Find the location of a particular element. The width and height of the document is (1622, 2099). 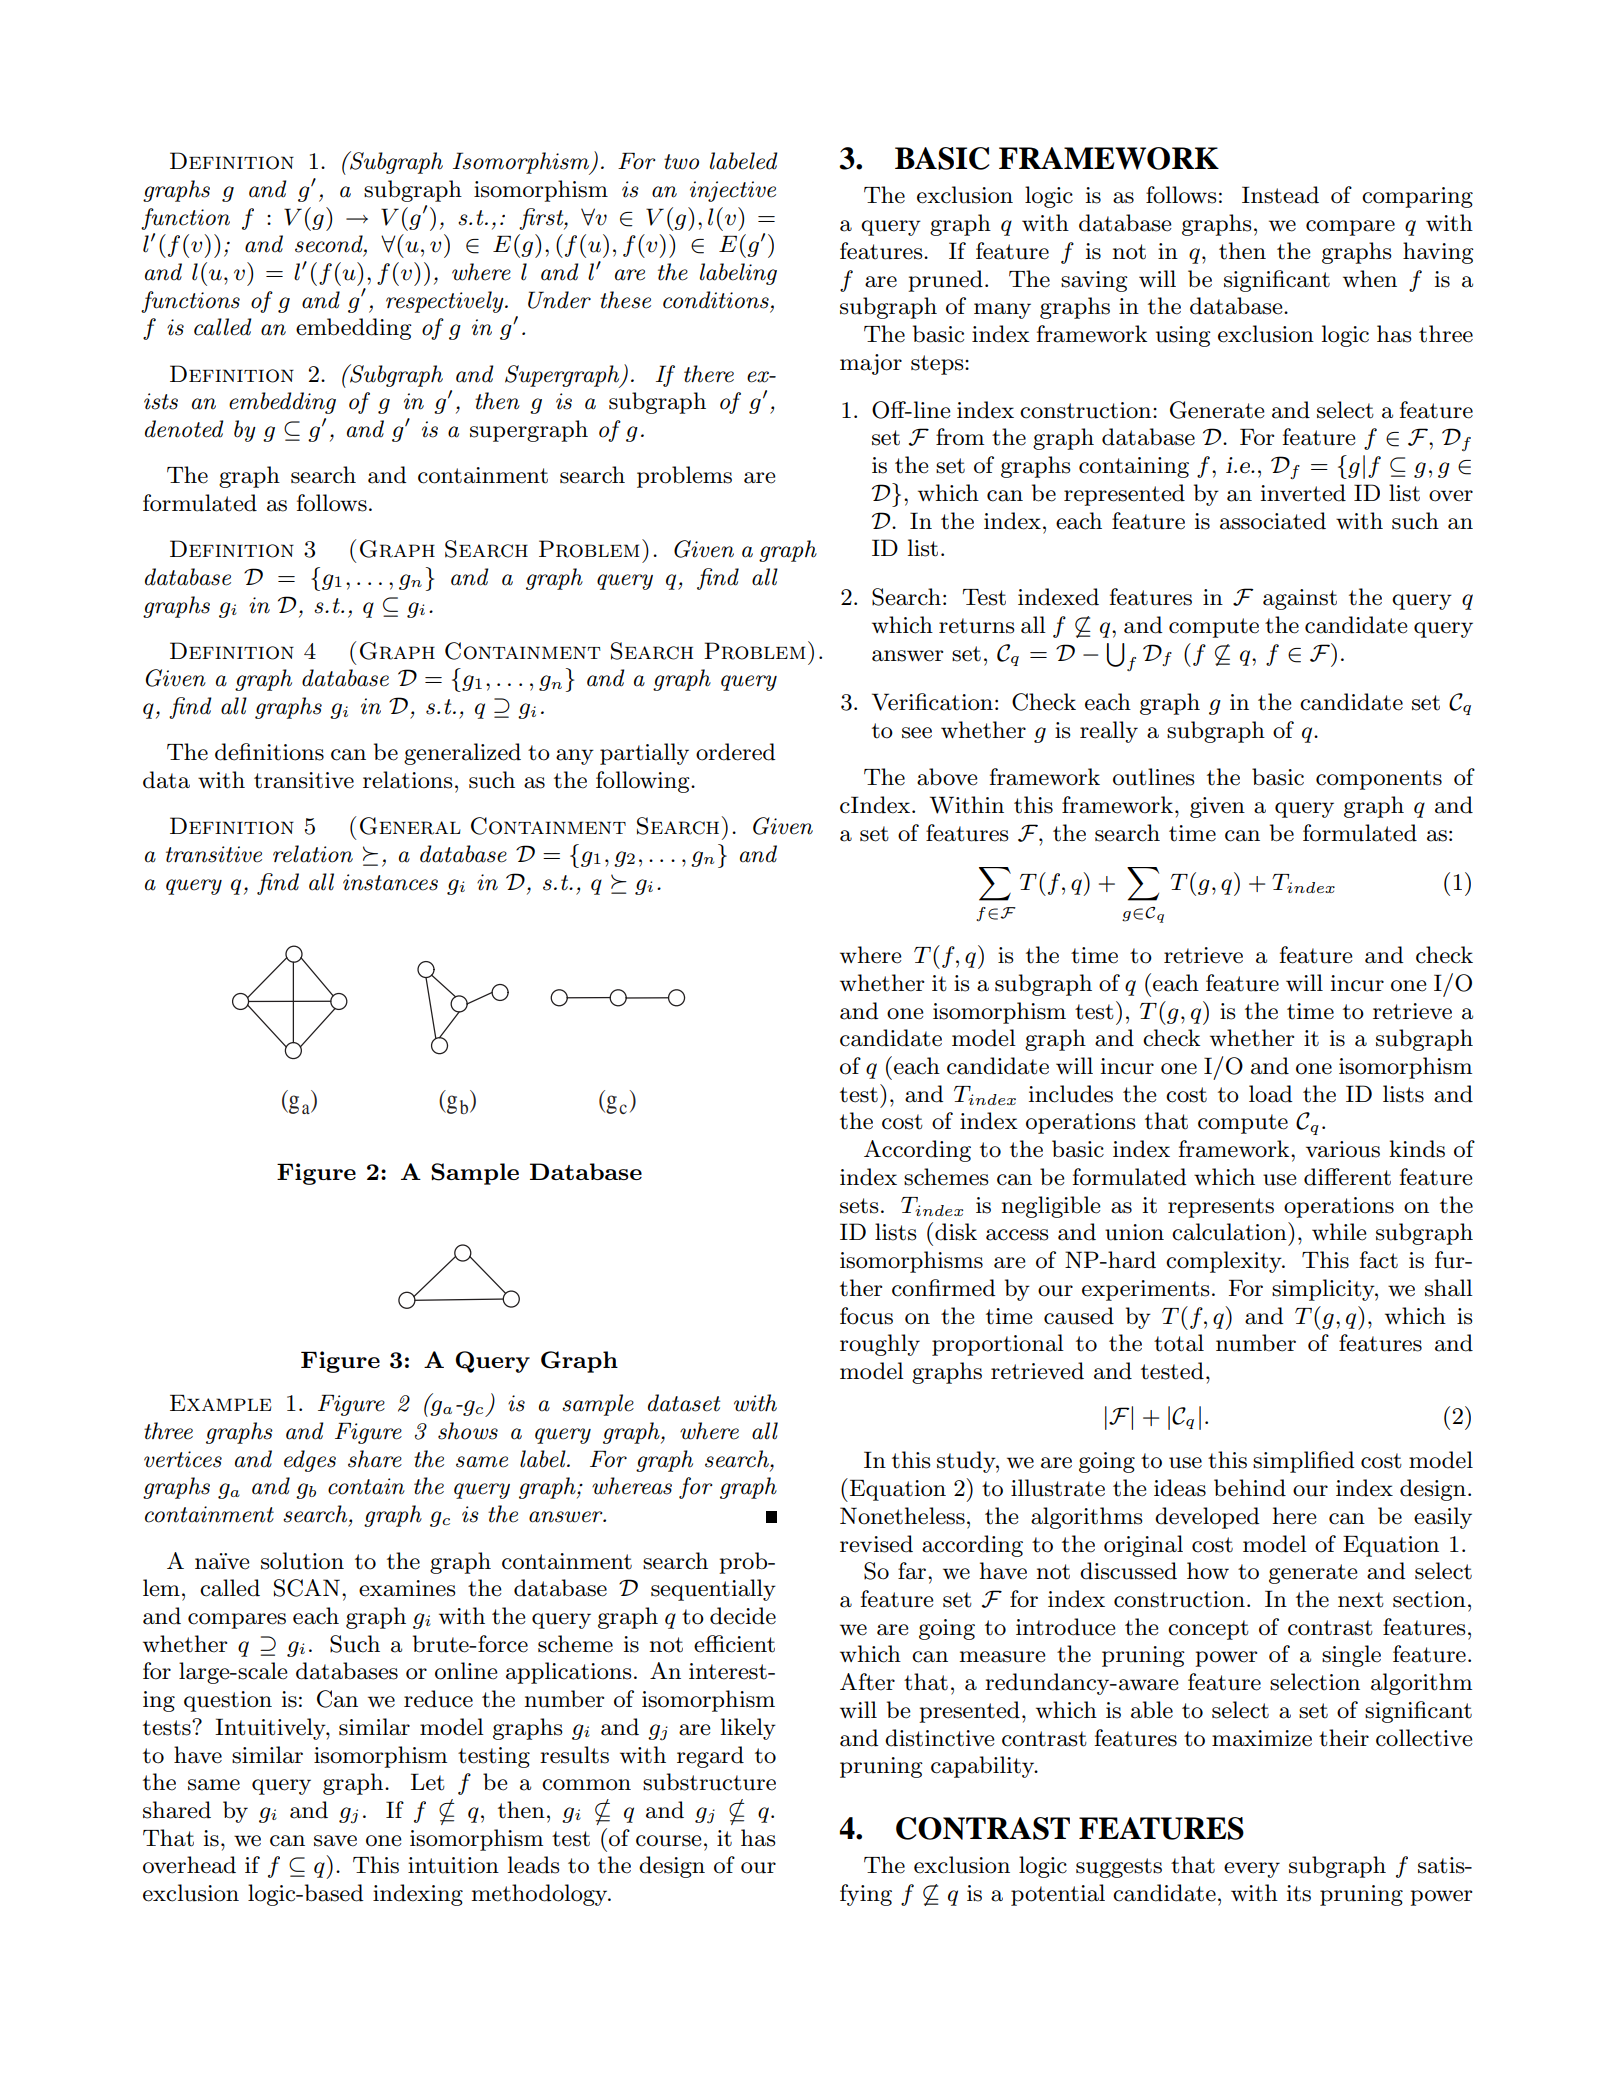

Instead is located at coordinates (1280, 195).
